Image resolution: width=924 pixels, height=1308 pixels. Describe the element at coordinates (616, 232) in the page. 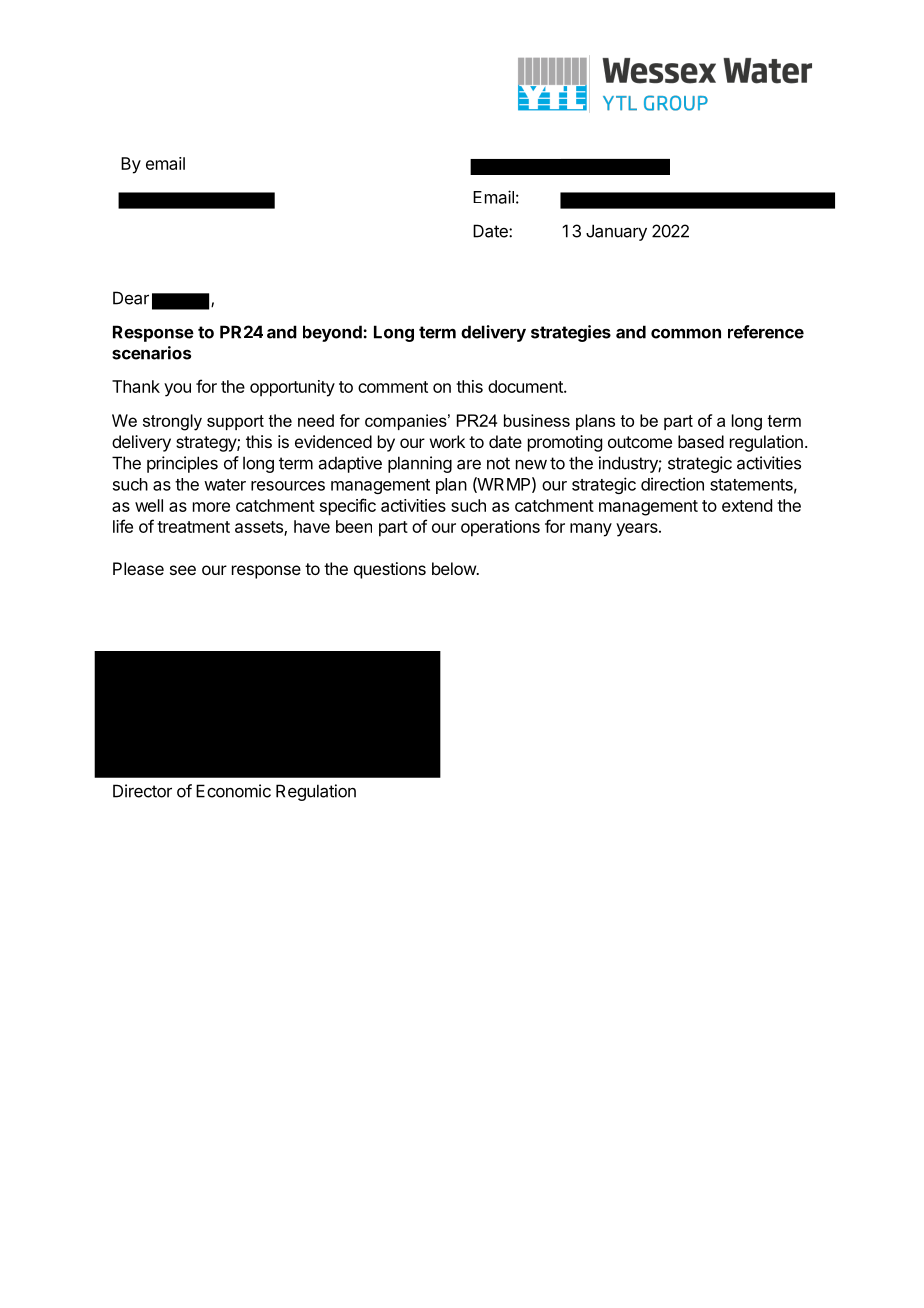

I see `January` at that location.
